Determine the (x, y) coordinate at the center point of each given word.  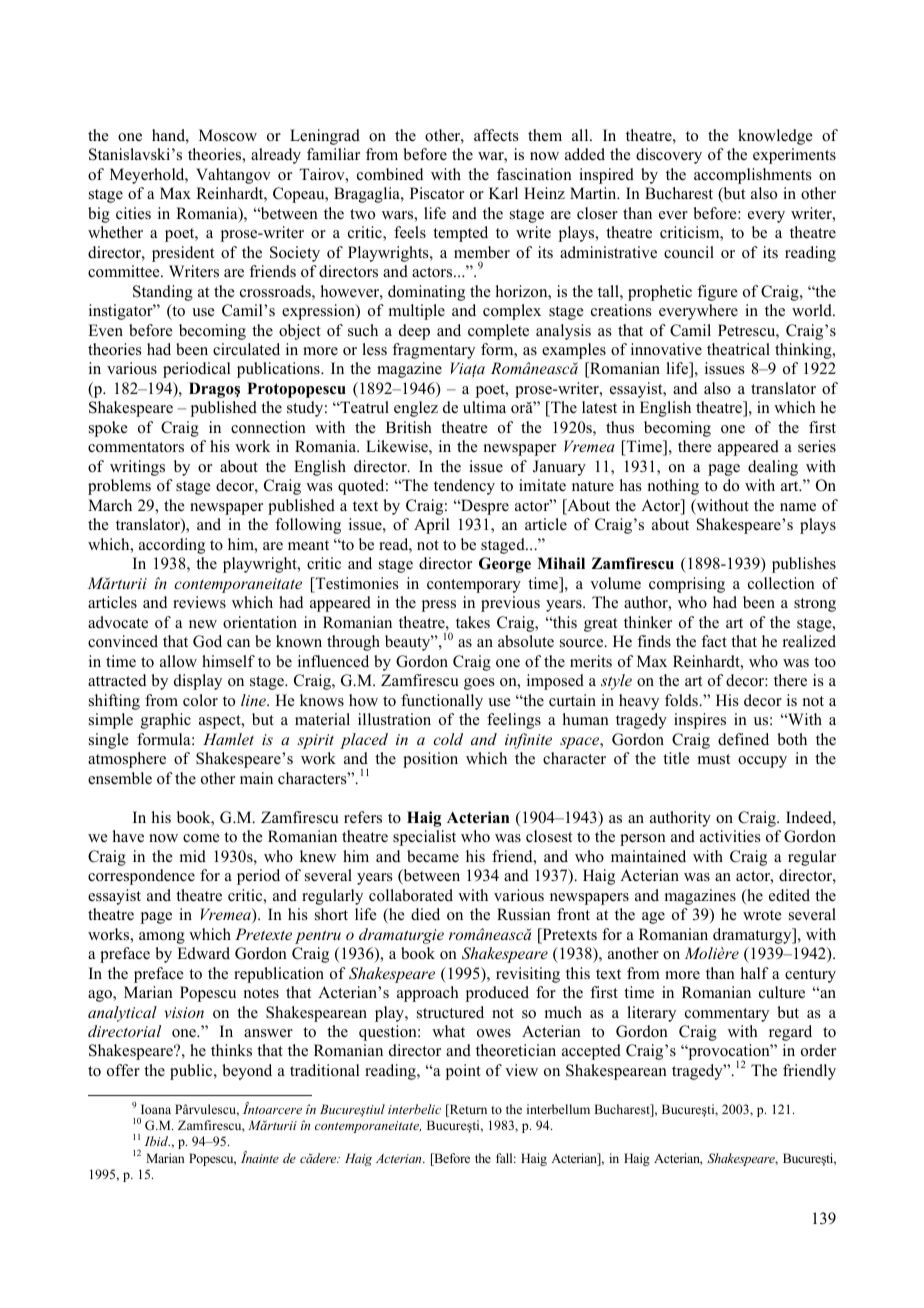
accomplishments (753, 176)
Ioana (156, 1109)
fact (714, 641)
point (463, 1072)
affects (496, 135)
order (818, 1050)
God (207, 641)
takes (473, 622)
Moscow (228, 135)
